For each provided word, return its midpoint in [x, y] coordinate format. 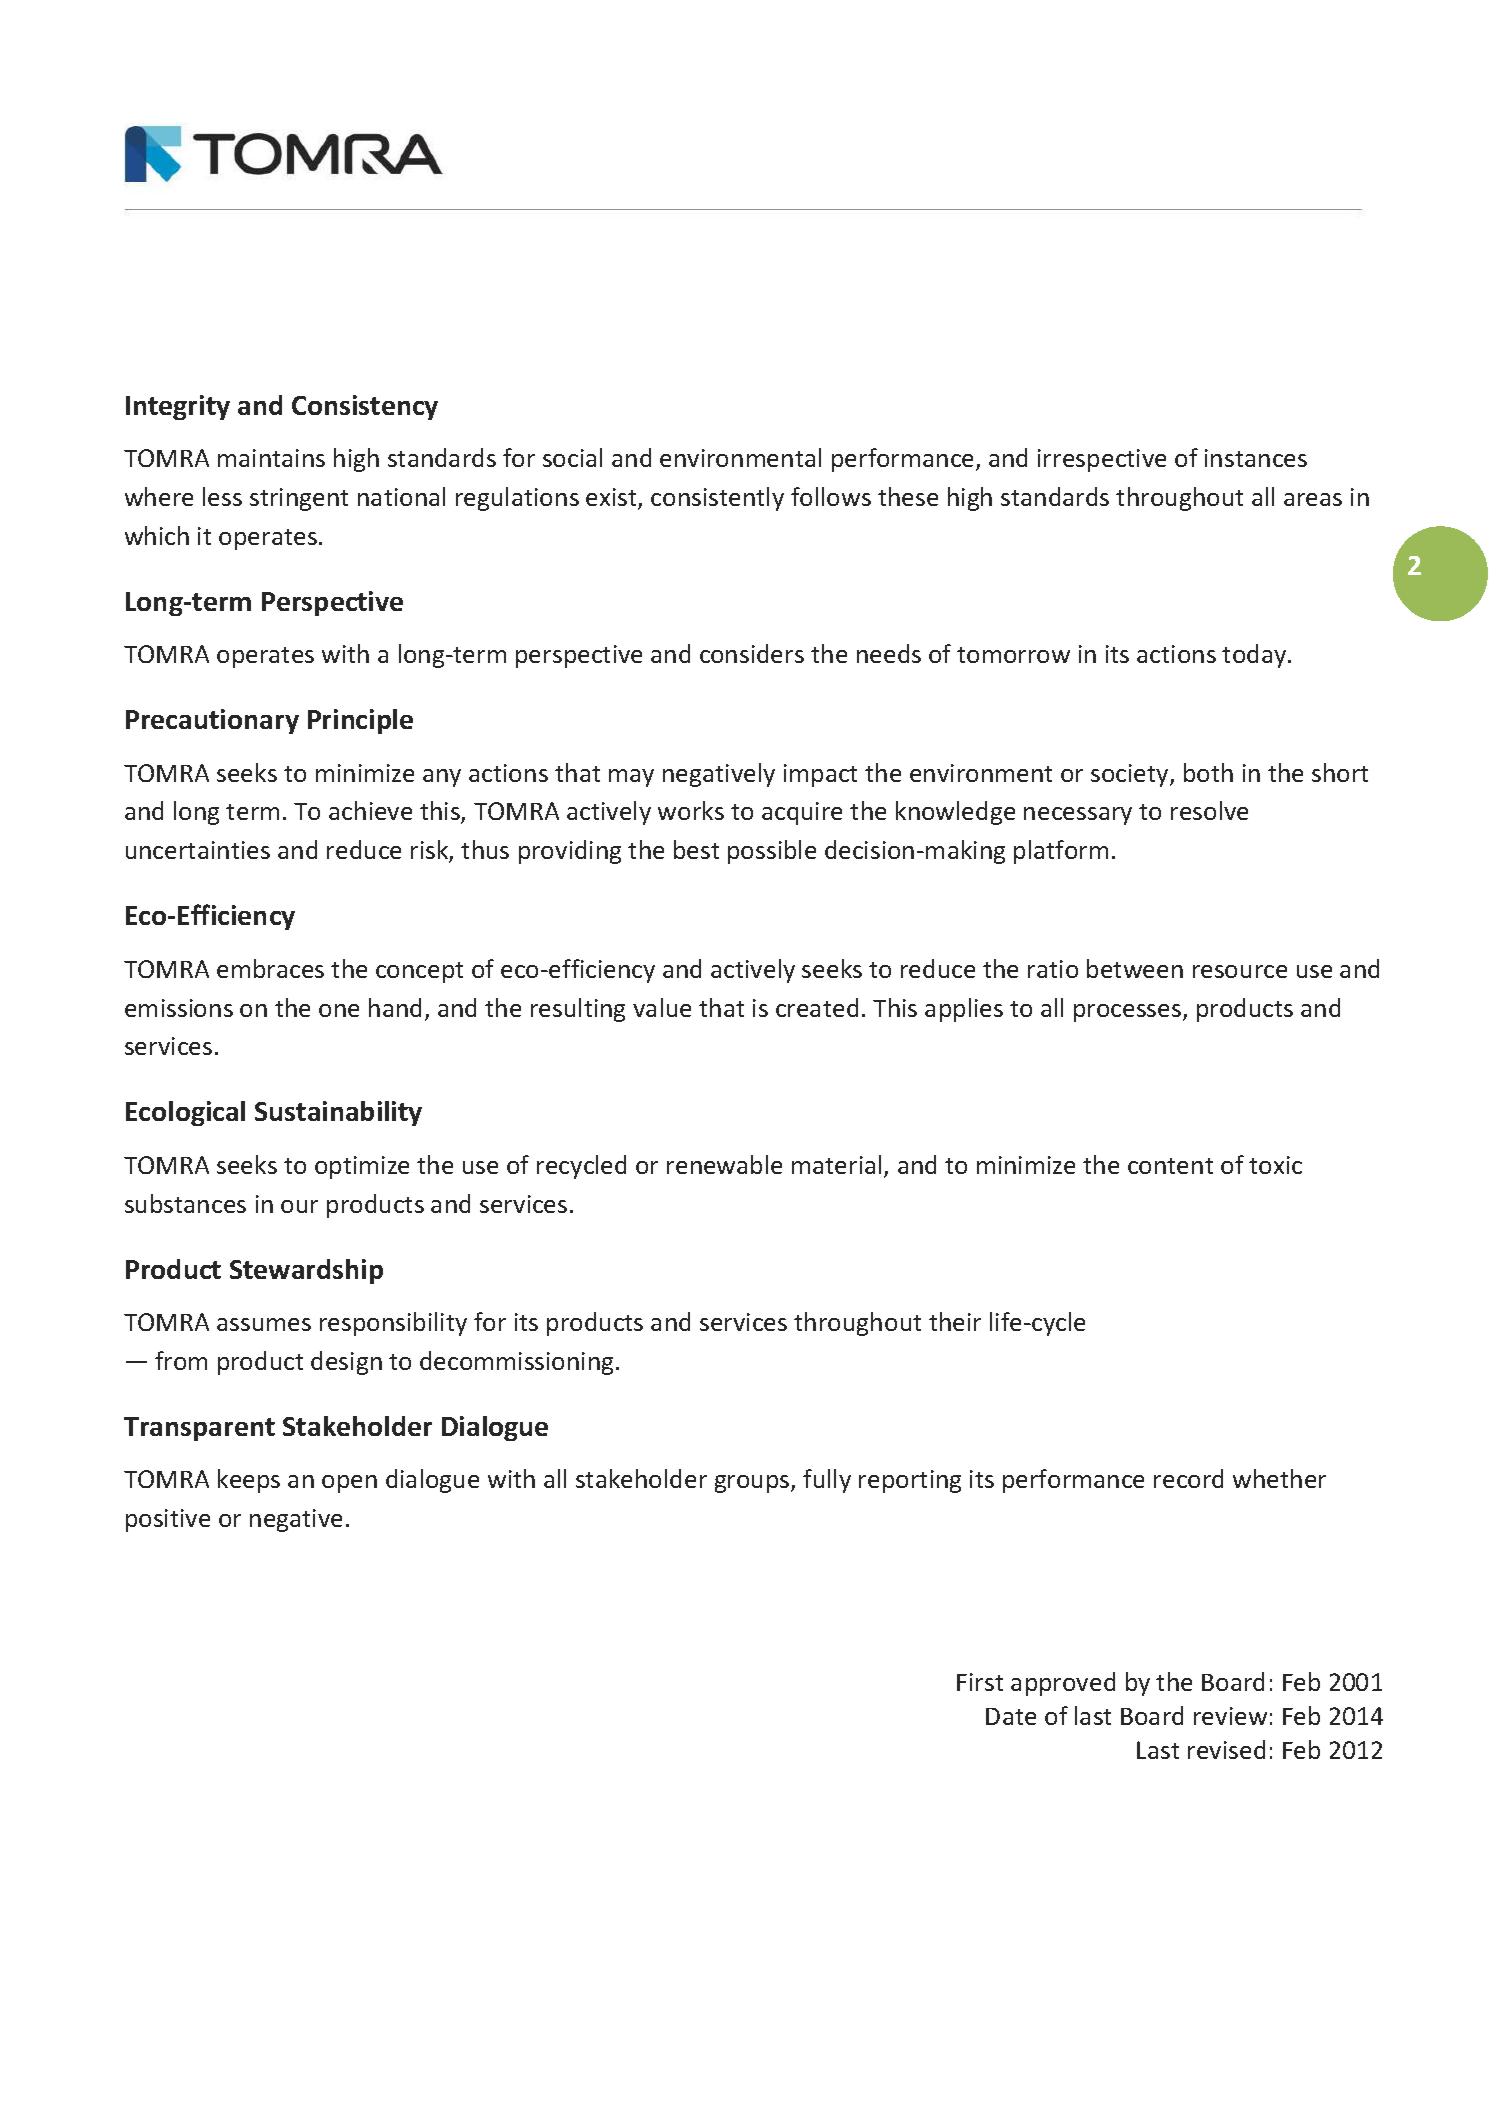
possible [772, 852]
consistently [717, 499]
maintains [271, 458]
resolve [1209, 810]
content [1170, 1166]
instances [1256, 458]
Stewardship [306, 1271]
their [955, 1321]
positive [168, 1520]
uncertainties [198, 850]
